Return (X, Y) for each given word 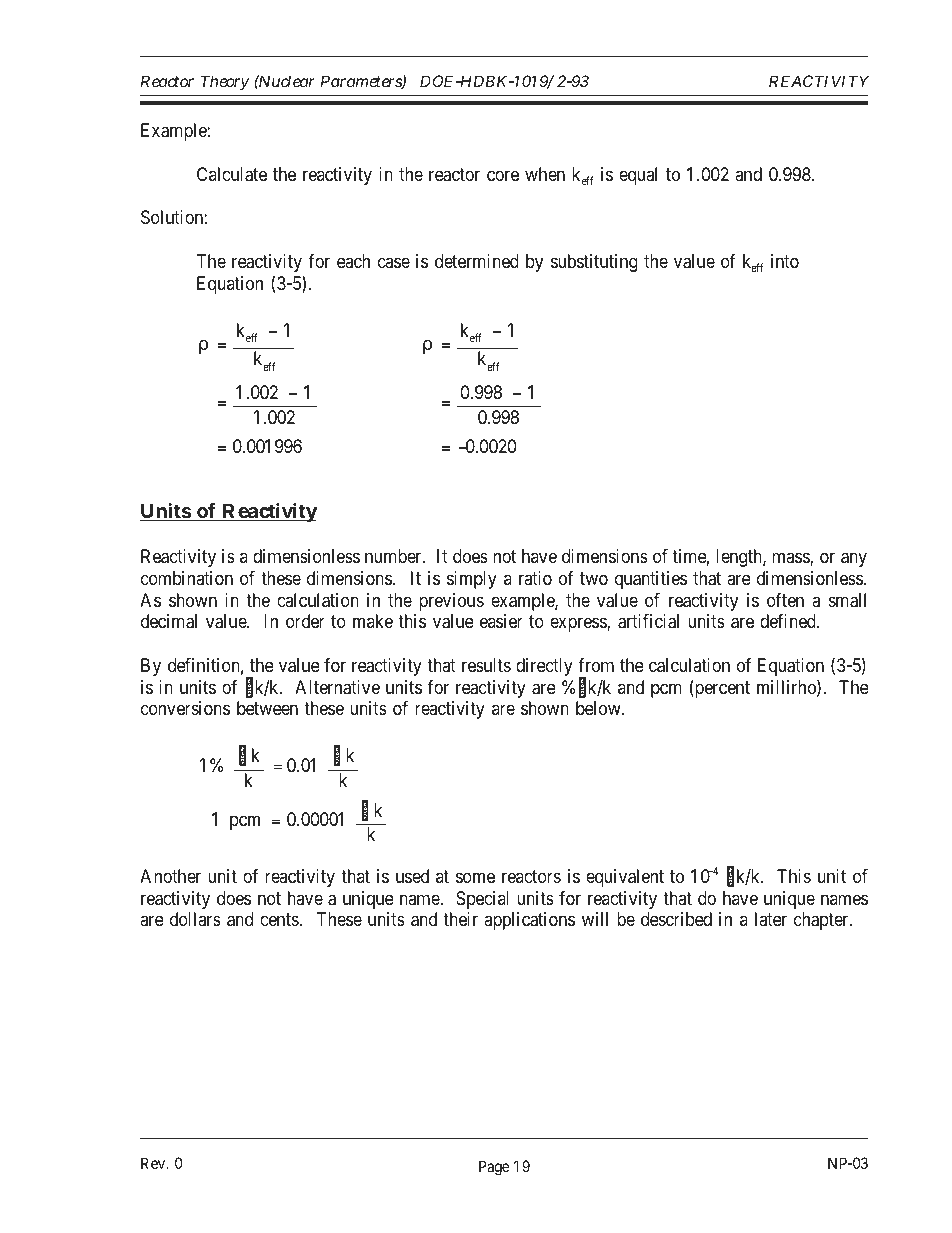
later (771, 919)
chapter (822, 921)
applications (529, 921)
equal (638, 176)
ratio (535, 578)
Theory (225, 82)
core (503, 176)
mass (791, 559)
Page (494, 1168)
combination (187, 578)
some (475, 878)
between (267, 708)
